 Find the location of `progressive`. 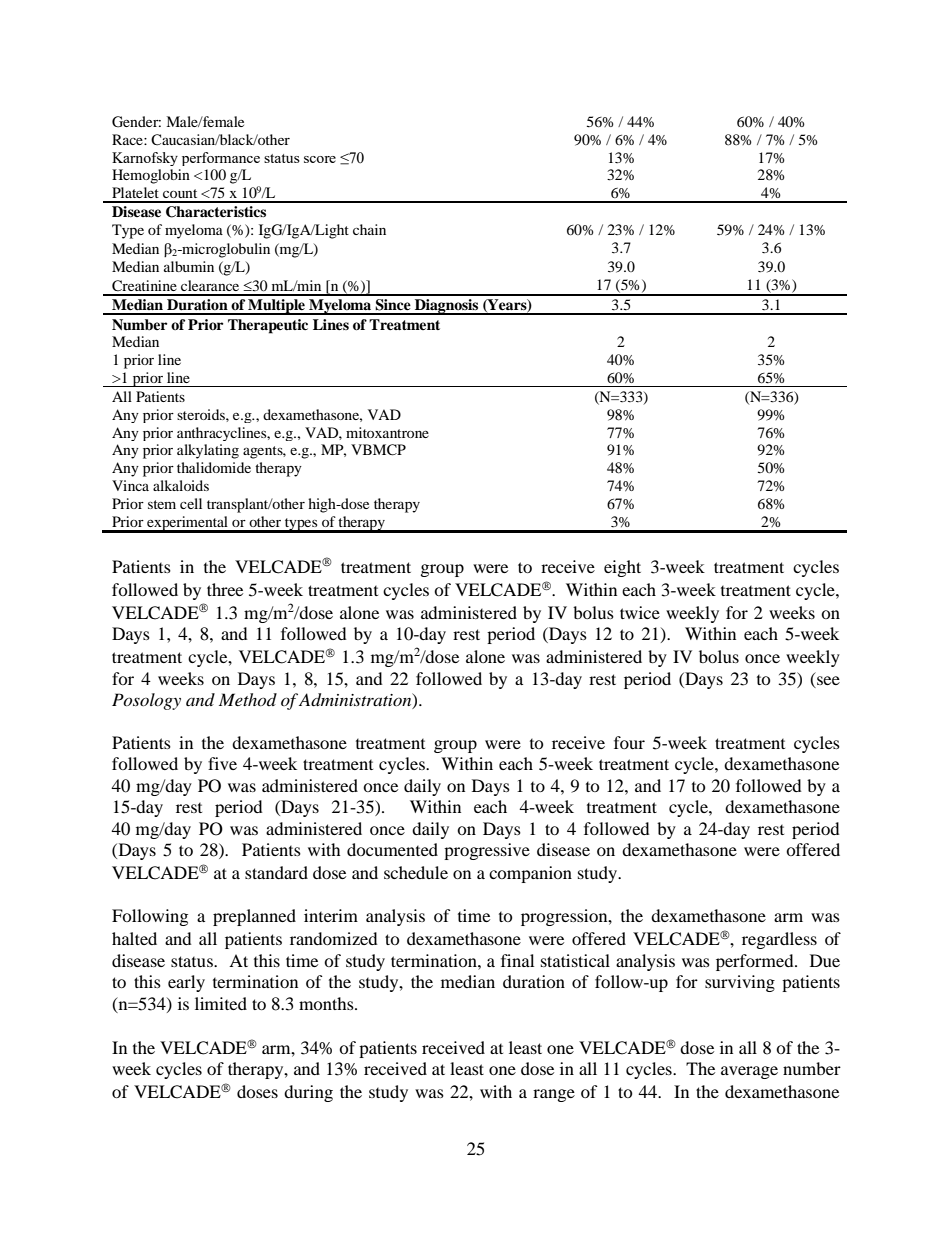

progressive is located at coordinates (487, 851).
